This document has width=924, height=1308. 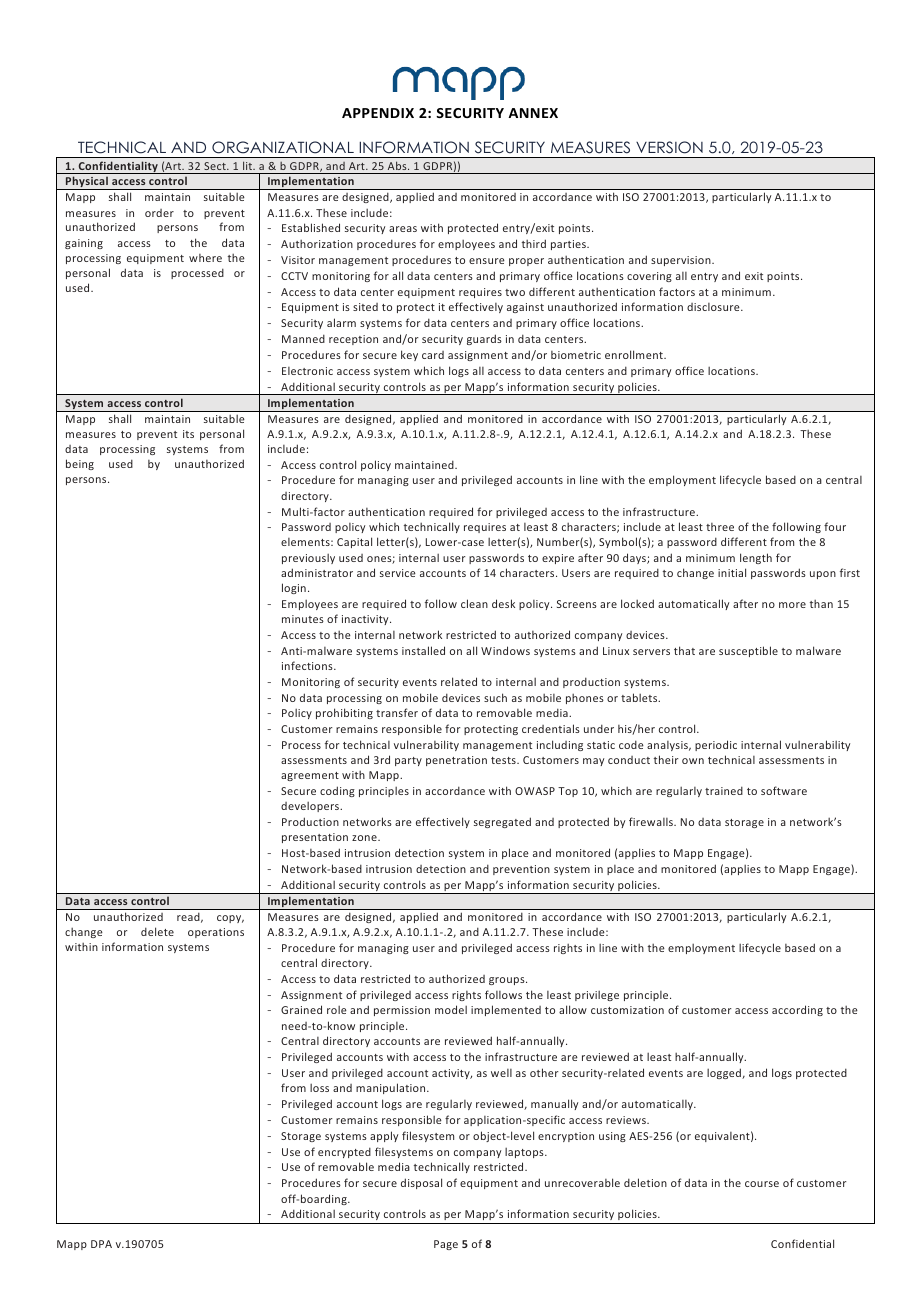 I want to click on card, so click(x=433, y=355).
